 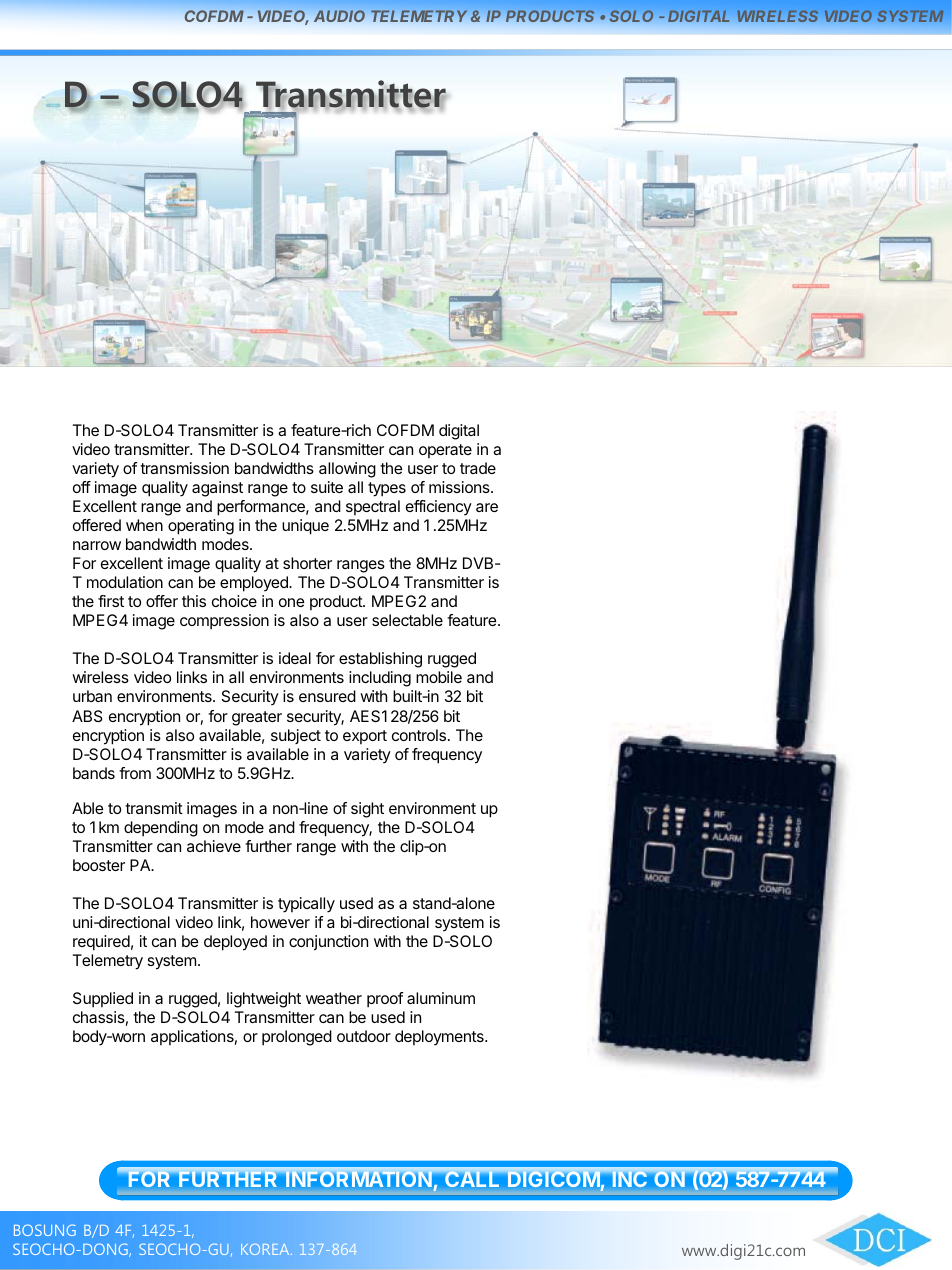 I want to click on deployments, so click(x=440, y=1038).
